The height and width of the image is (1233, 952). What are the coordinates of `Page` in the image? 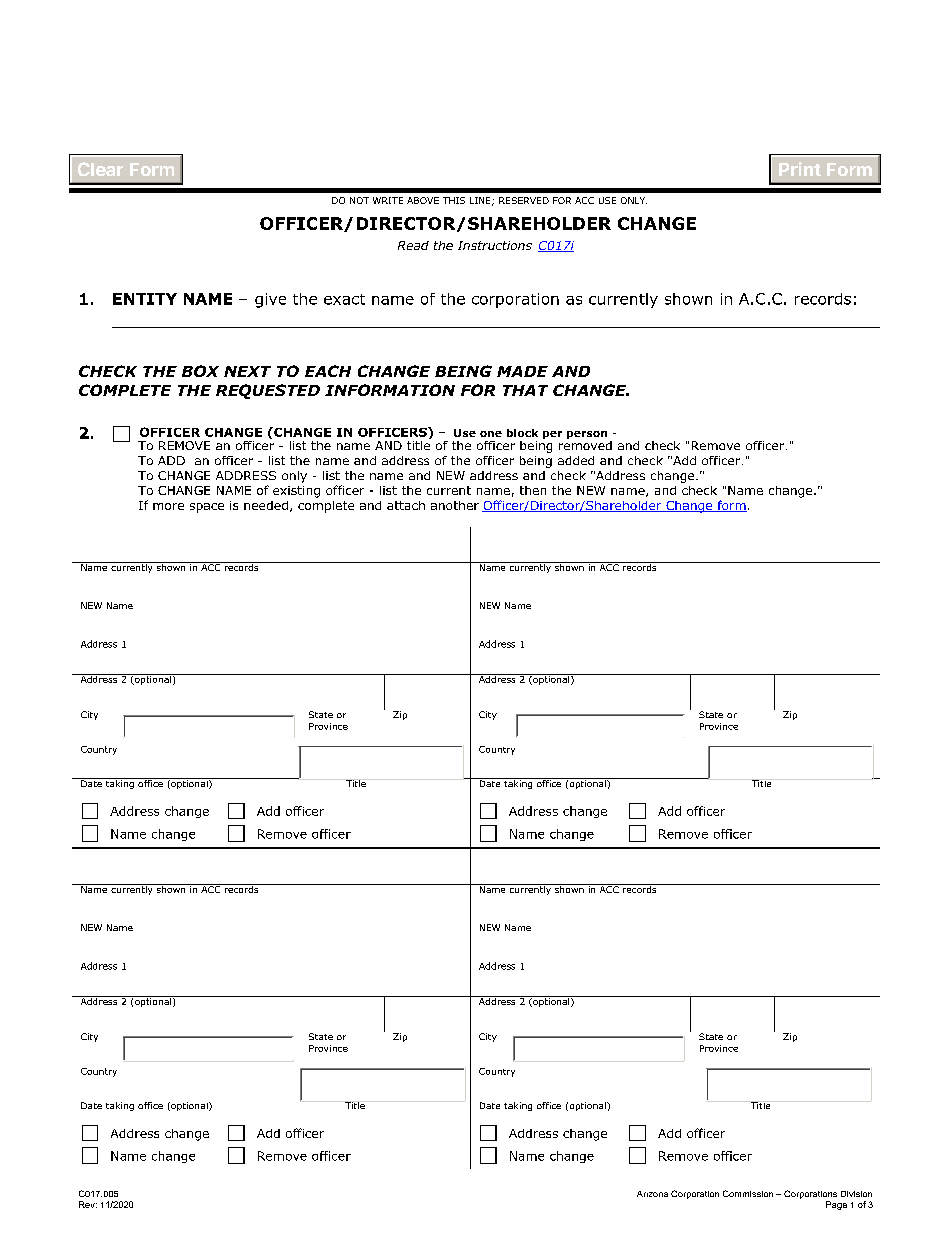 It's located at (836, 1205).
